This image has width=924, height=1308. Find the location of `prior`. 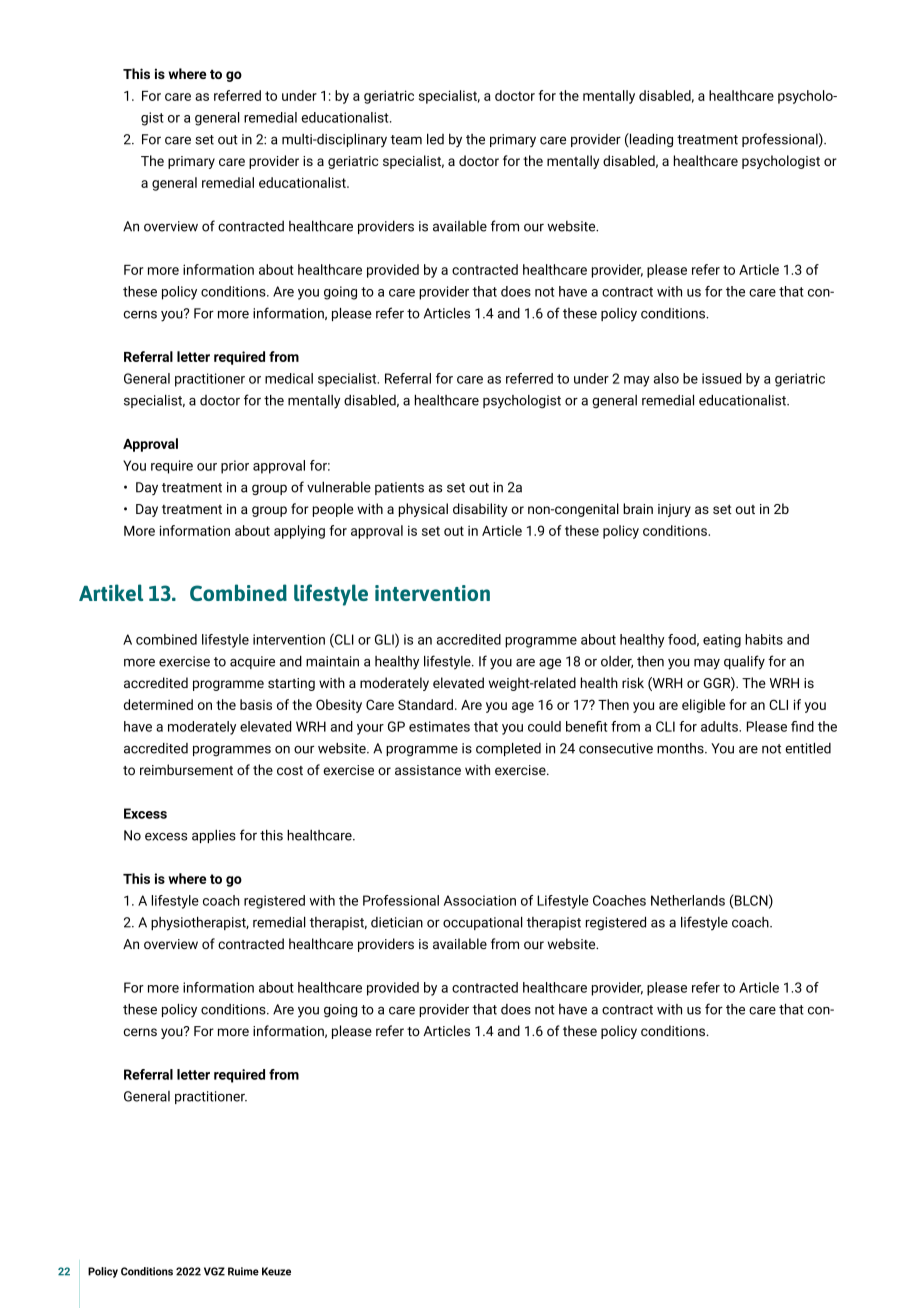

prior is located at coordinates (235, 467).
